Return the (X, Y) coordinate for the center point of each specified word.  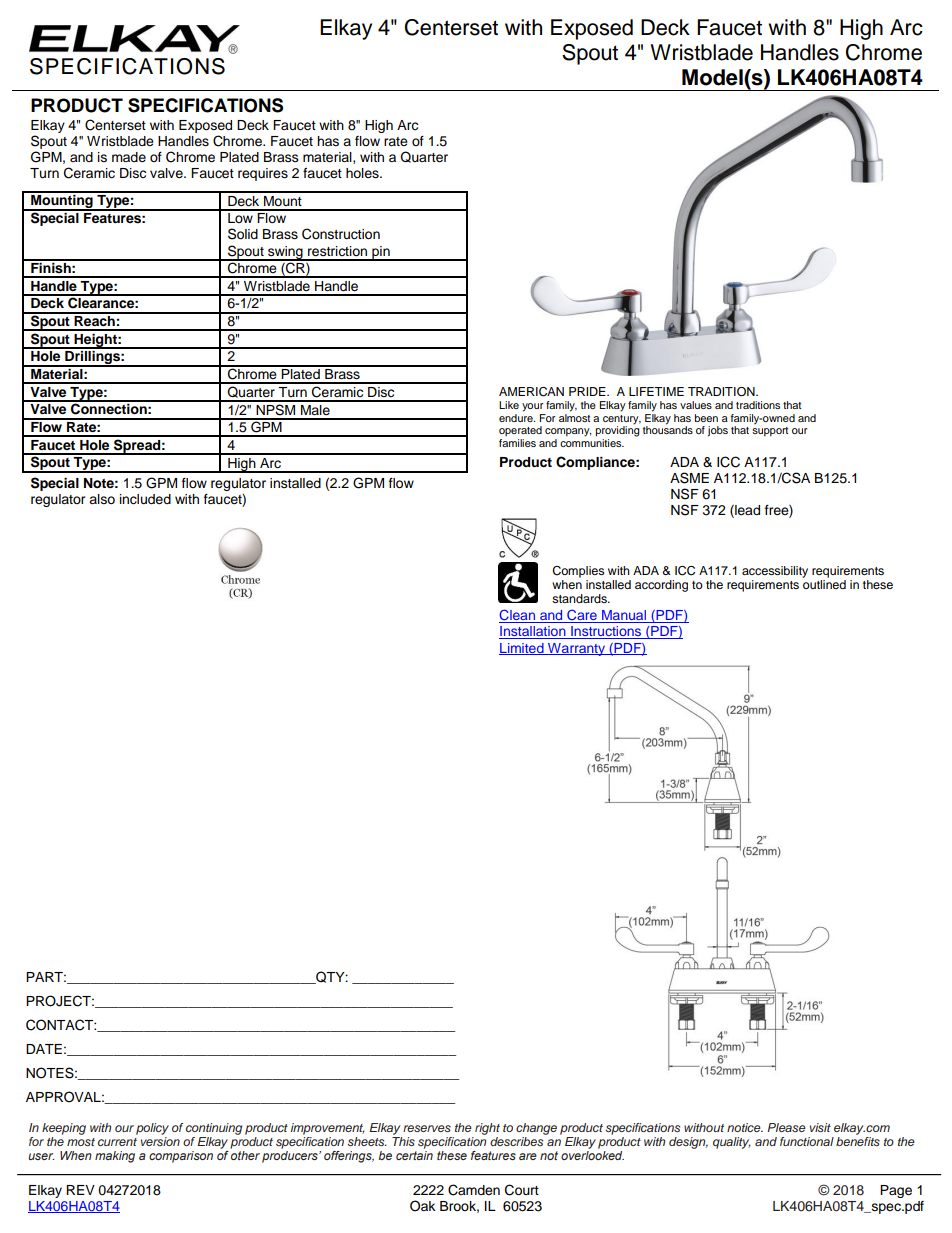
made (129, 157)
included (145, 499)
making (115, 1157)
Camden (474, 1190)
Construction (341, 234)
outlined (824, 583)
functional (807, 1141)
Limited (522, 649)
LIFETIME (656, 391)
